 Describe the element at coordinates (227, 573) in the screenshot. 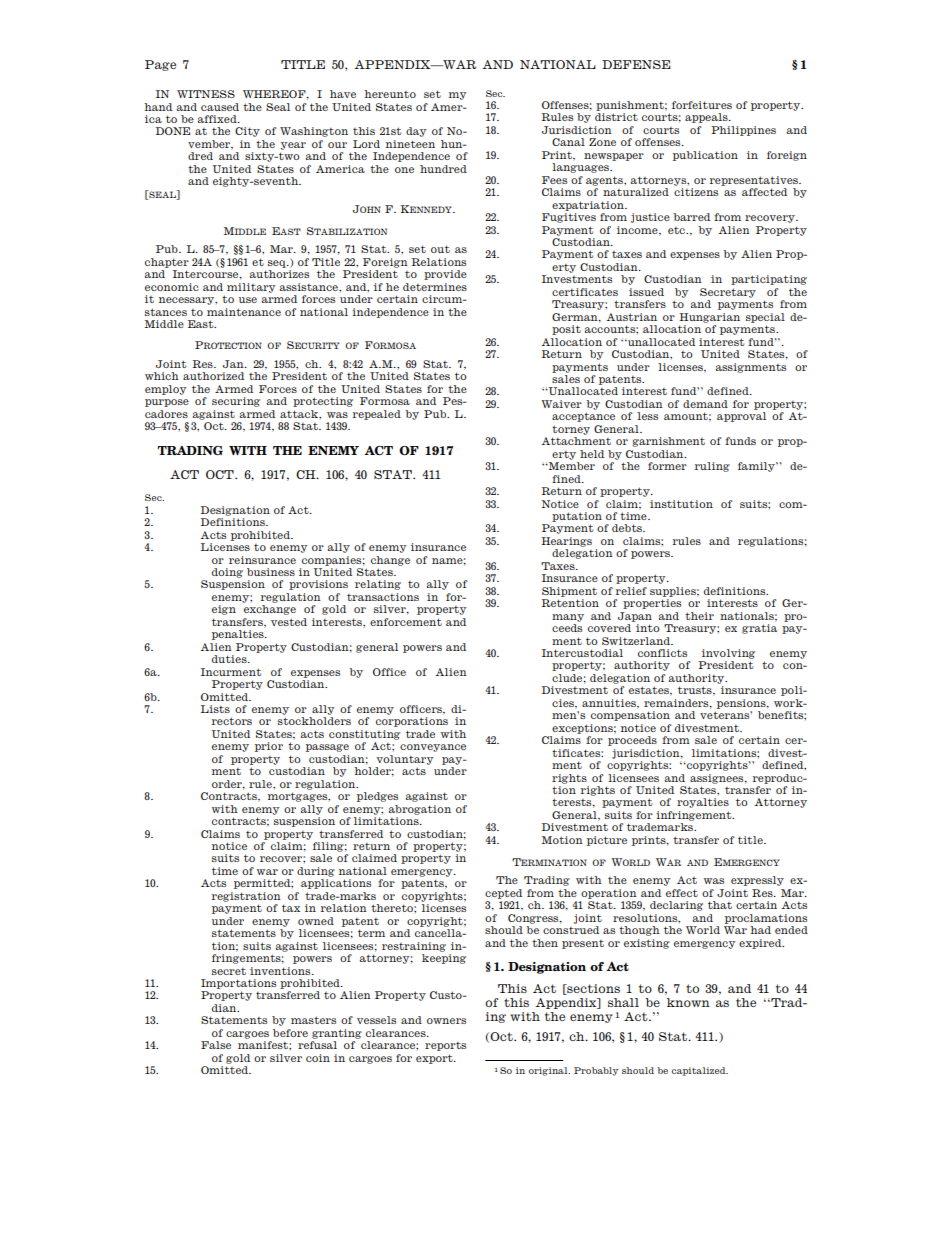

I see `doing` at that location.
